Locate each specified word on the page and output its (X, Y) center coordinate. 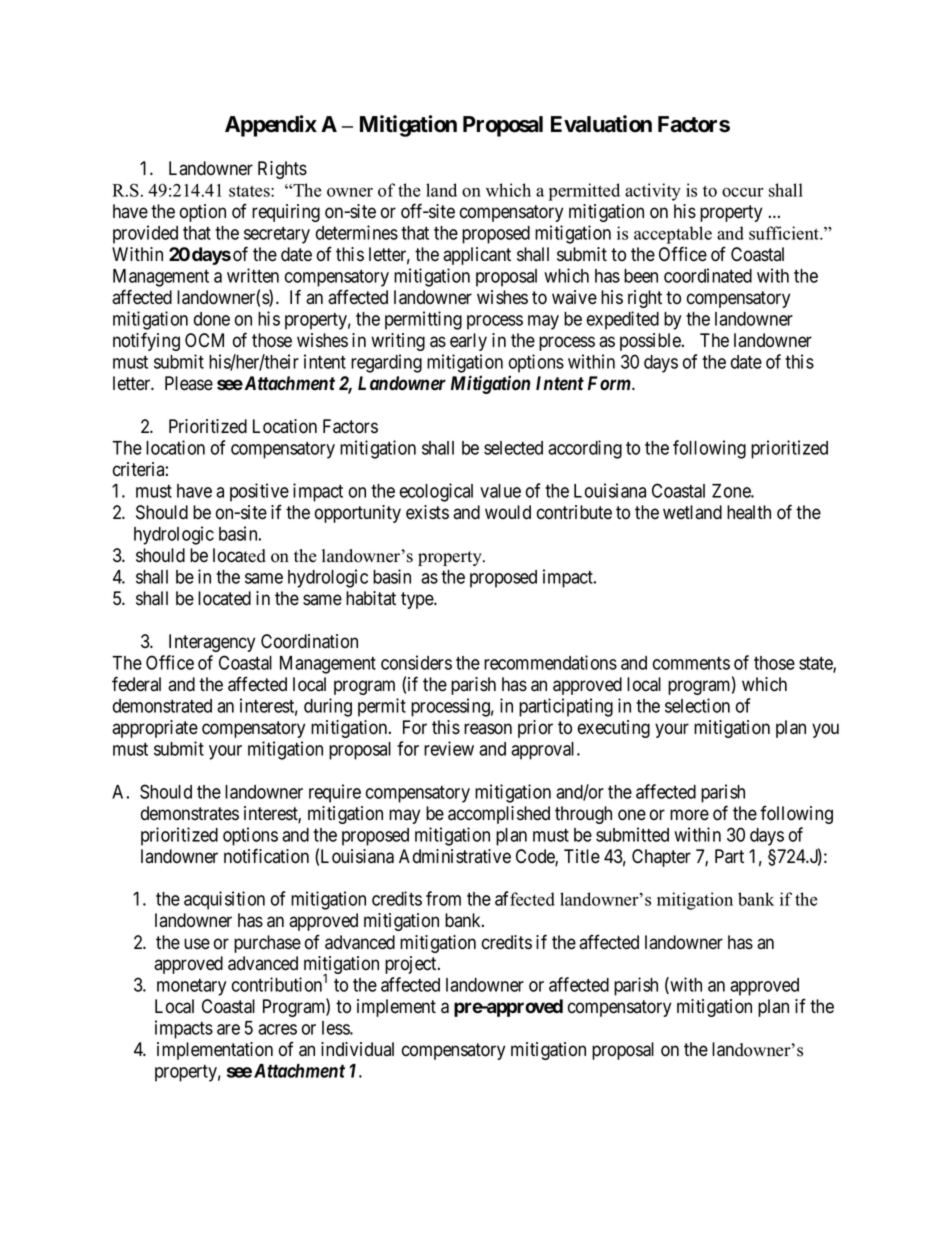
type (418, 600)
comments (691, 663)
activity (653, 192)
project (412, 965)
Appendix (271, 126)
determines (357, 232)
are (228, 1029)
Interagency (212, 643)
